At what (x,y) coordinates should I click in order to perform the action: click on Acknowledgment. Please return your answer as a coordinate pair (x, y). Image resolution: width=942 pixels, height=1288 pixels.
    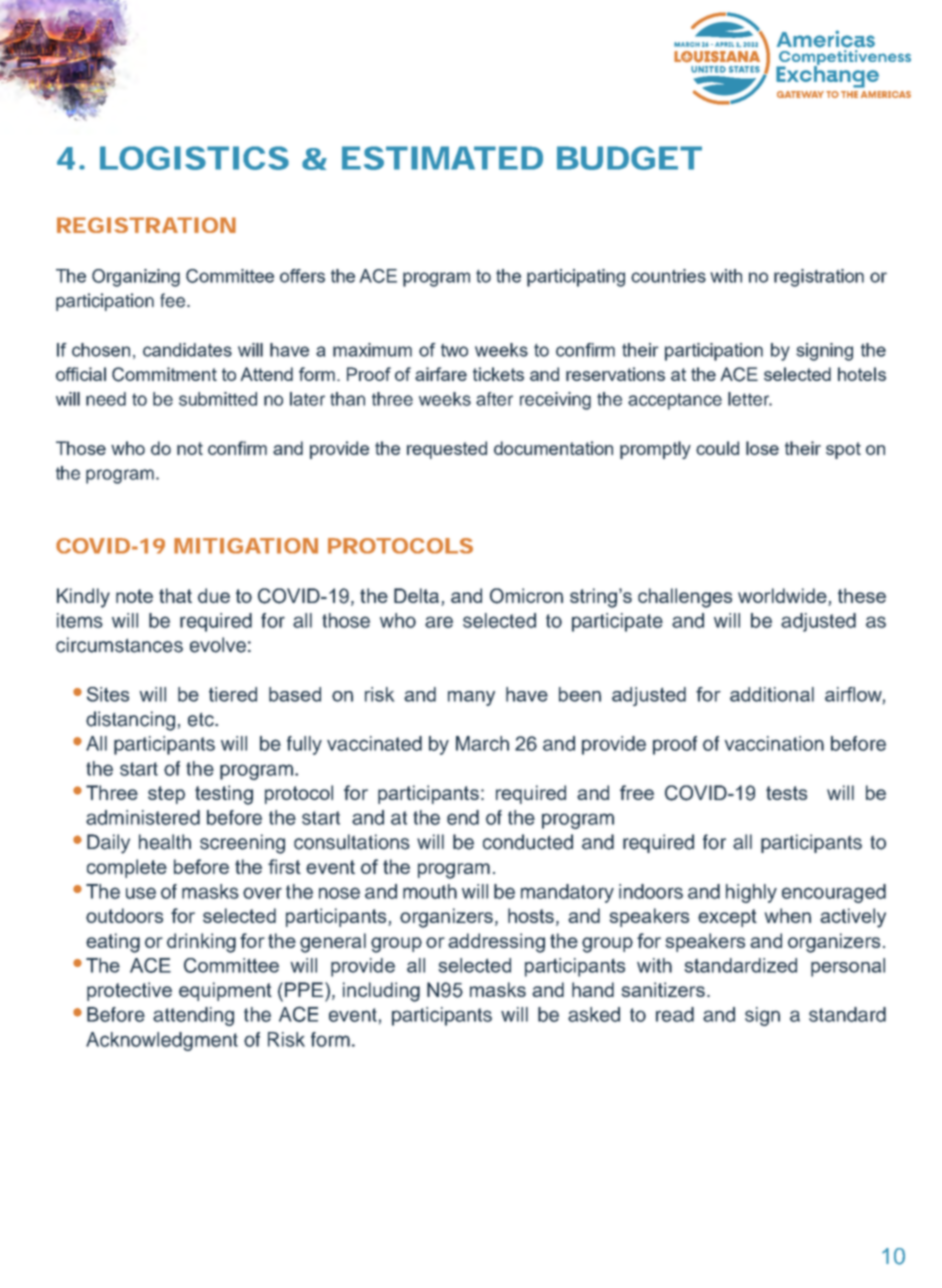
    Looking at the image, I should click on (162, 1041).
